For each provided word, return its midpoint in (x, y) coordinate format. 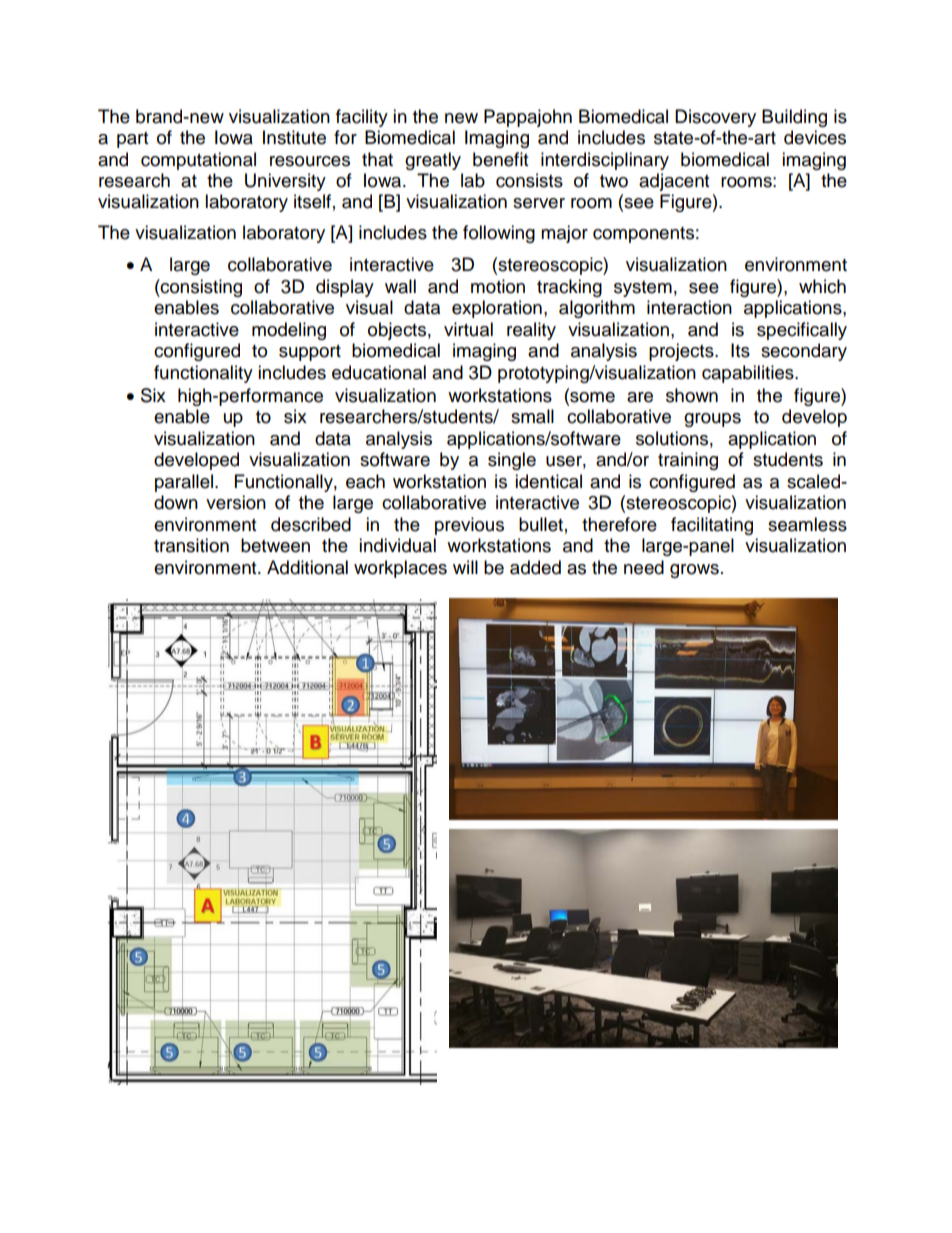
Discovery (715, 118)
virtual (468, 329)
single (512, 461)
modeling (289, 331)
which (822, 286)
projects (682, 352)
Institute (294, 137)
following (499, 234)
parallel (185, 483)
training (688, 461)
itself (312, 201)
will (465, 567)
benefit (500, 159)
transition (191, 545)
